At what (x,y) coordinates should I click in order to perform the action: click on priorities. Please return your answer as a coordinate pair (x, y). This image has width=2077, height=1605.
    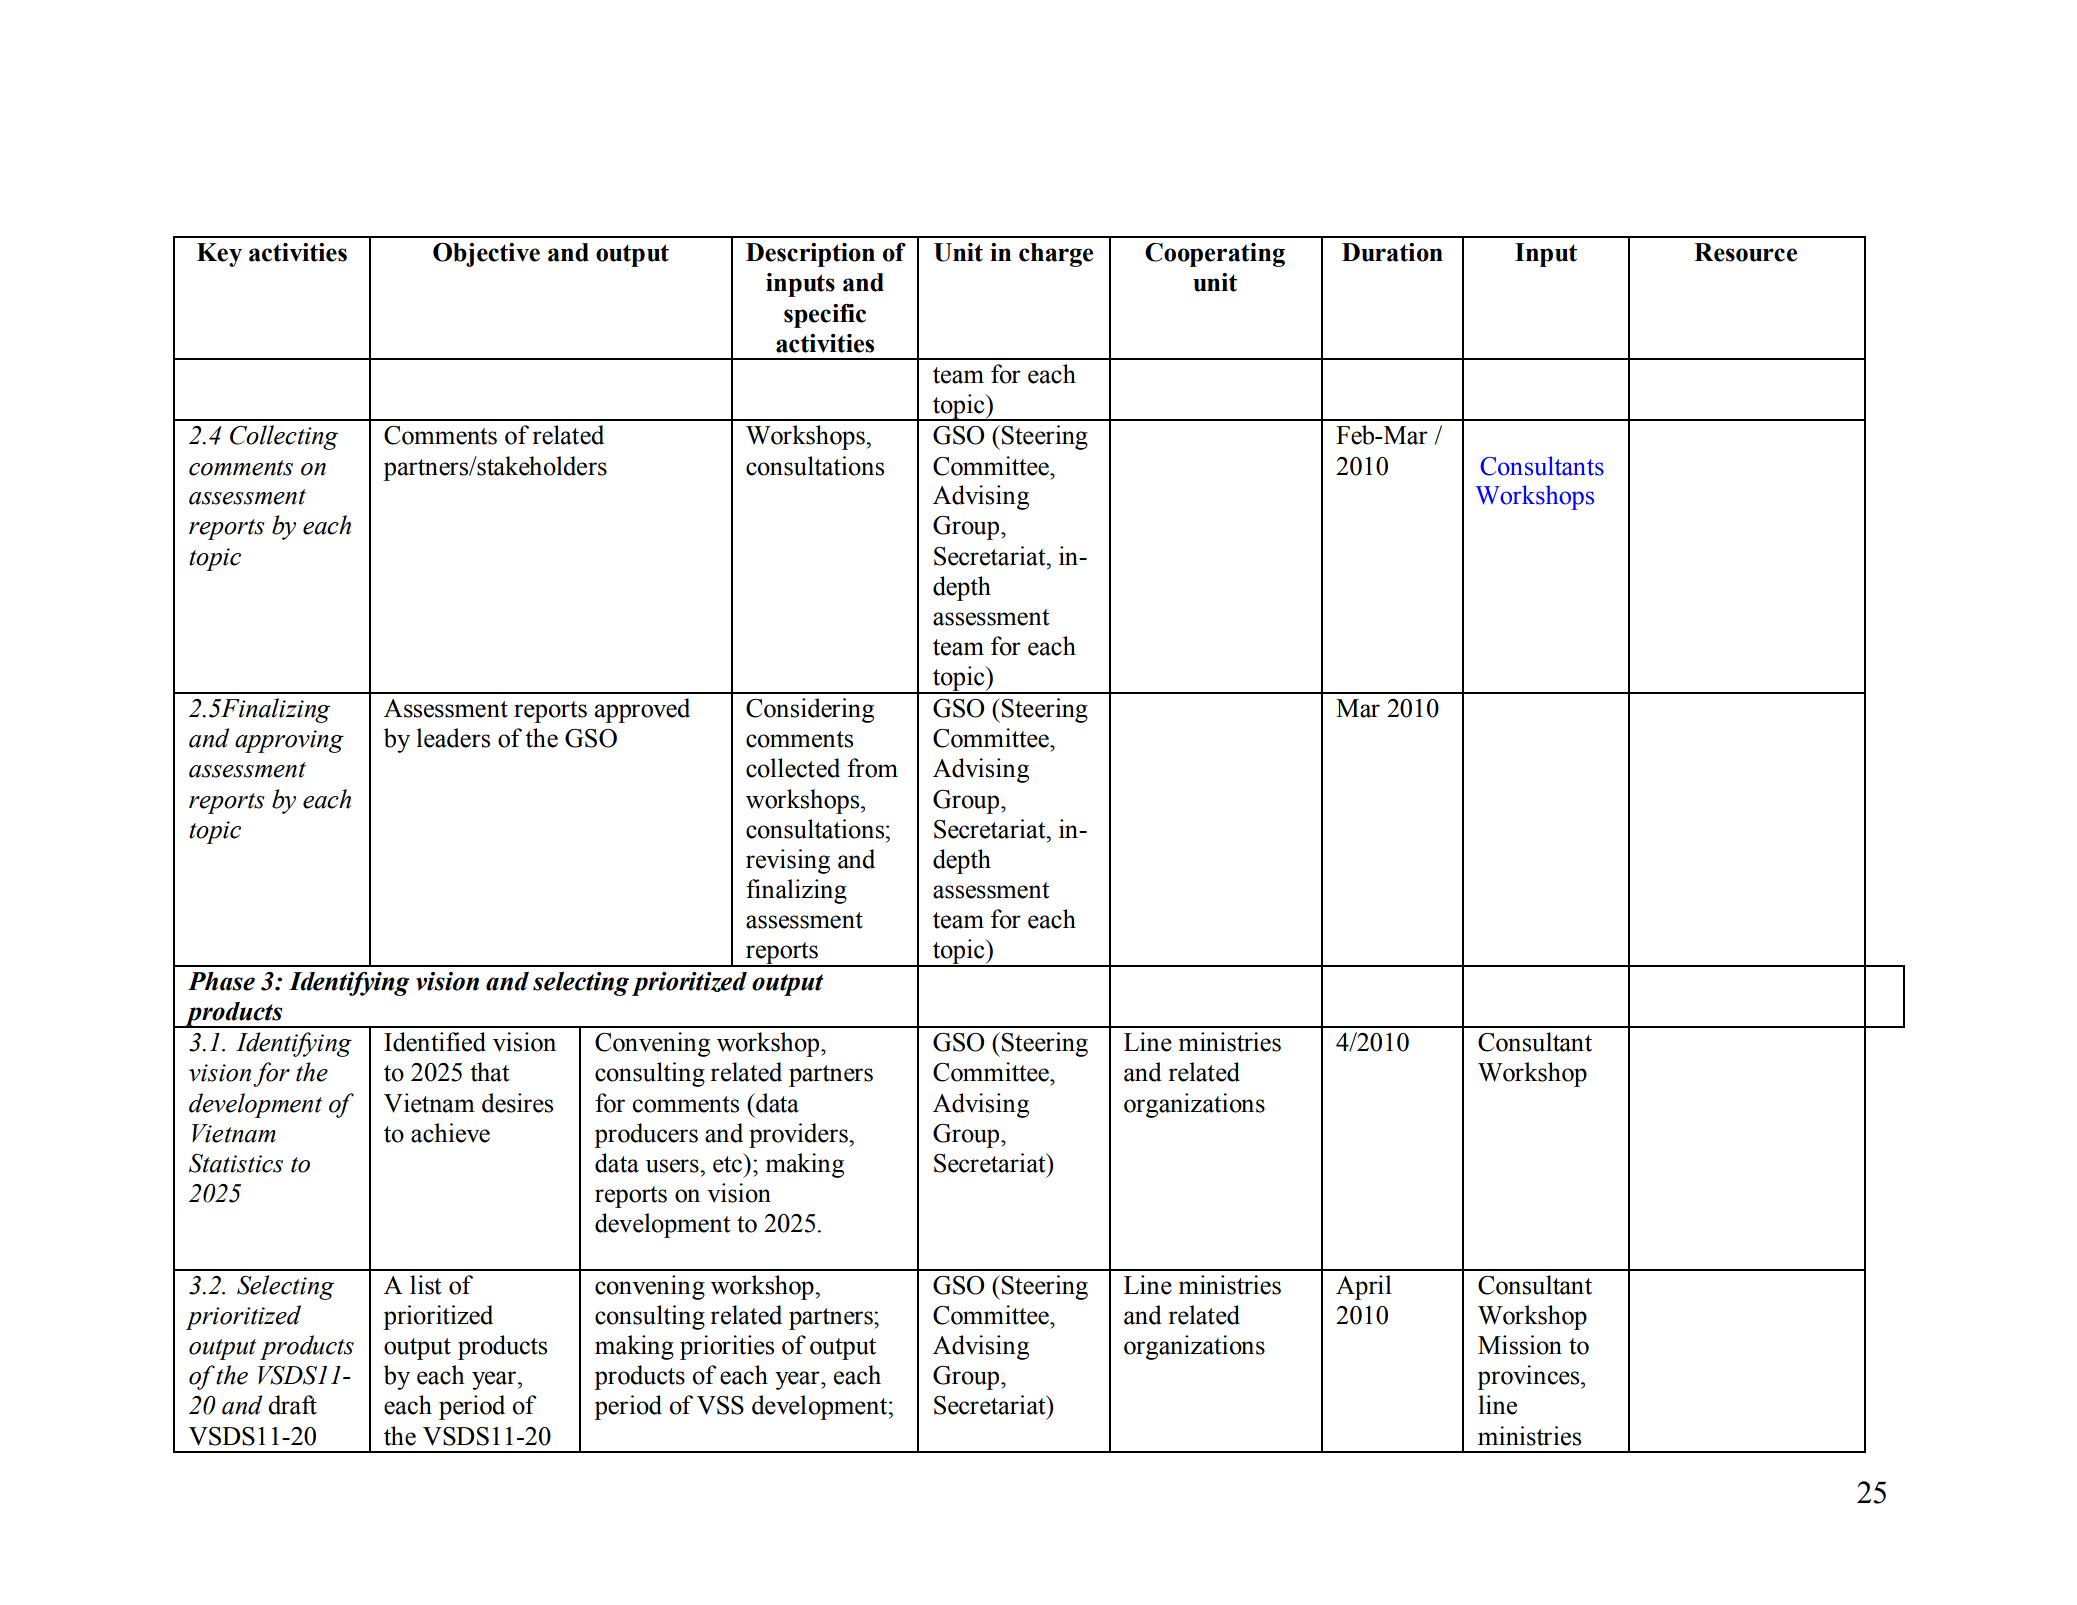
    Looking at the image, I should click on (727, 1347).
